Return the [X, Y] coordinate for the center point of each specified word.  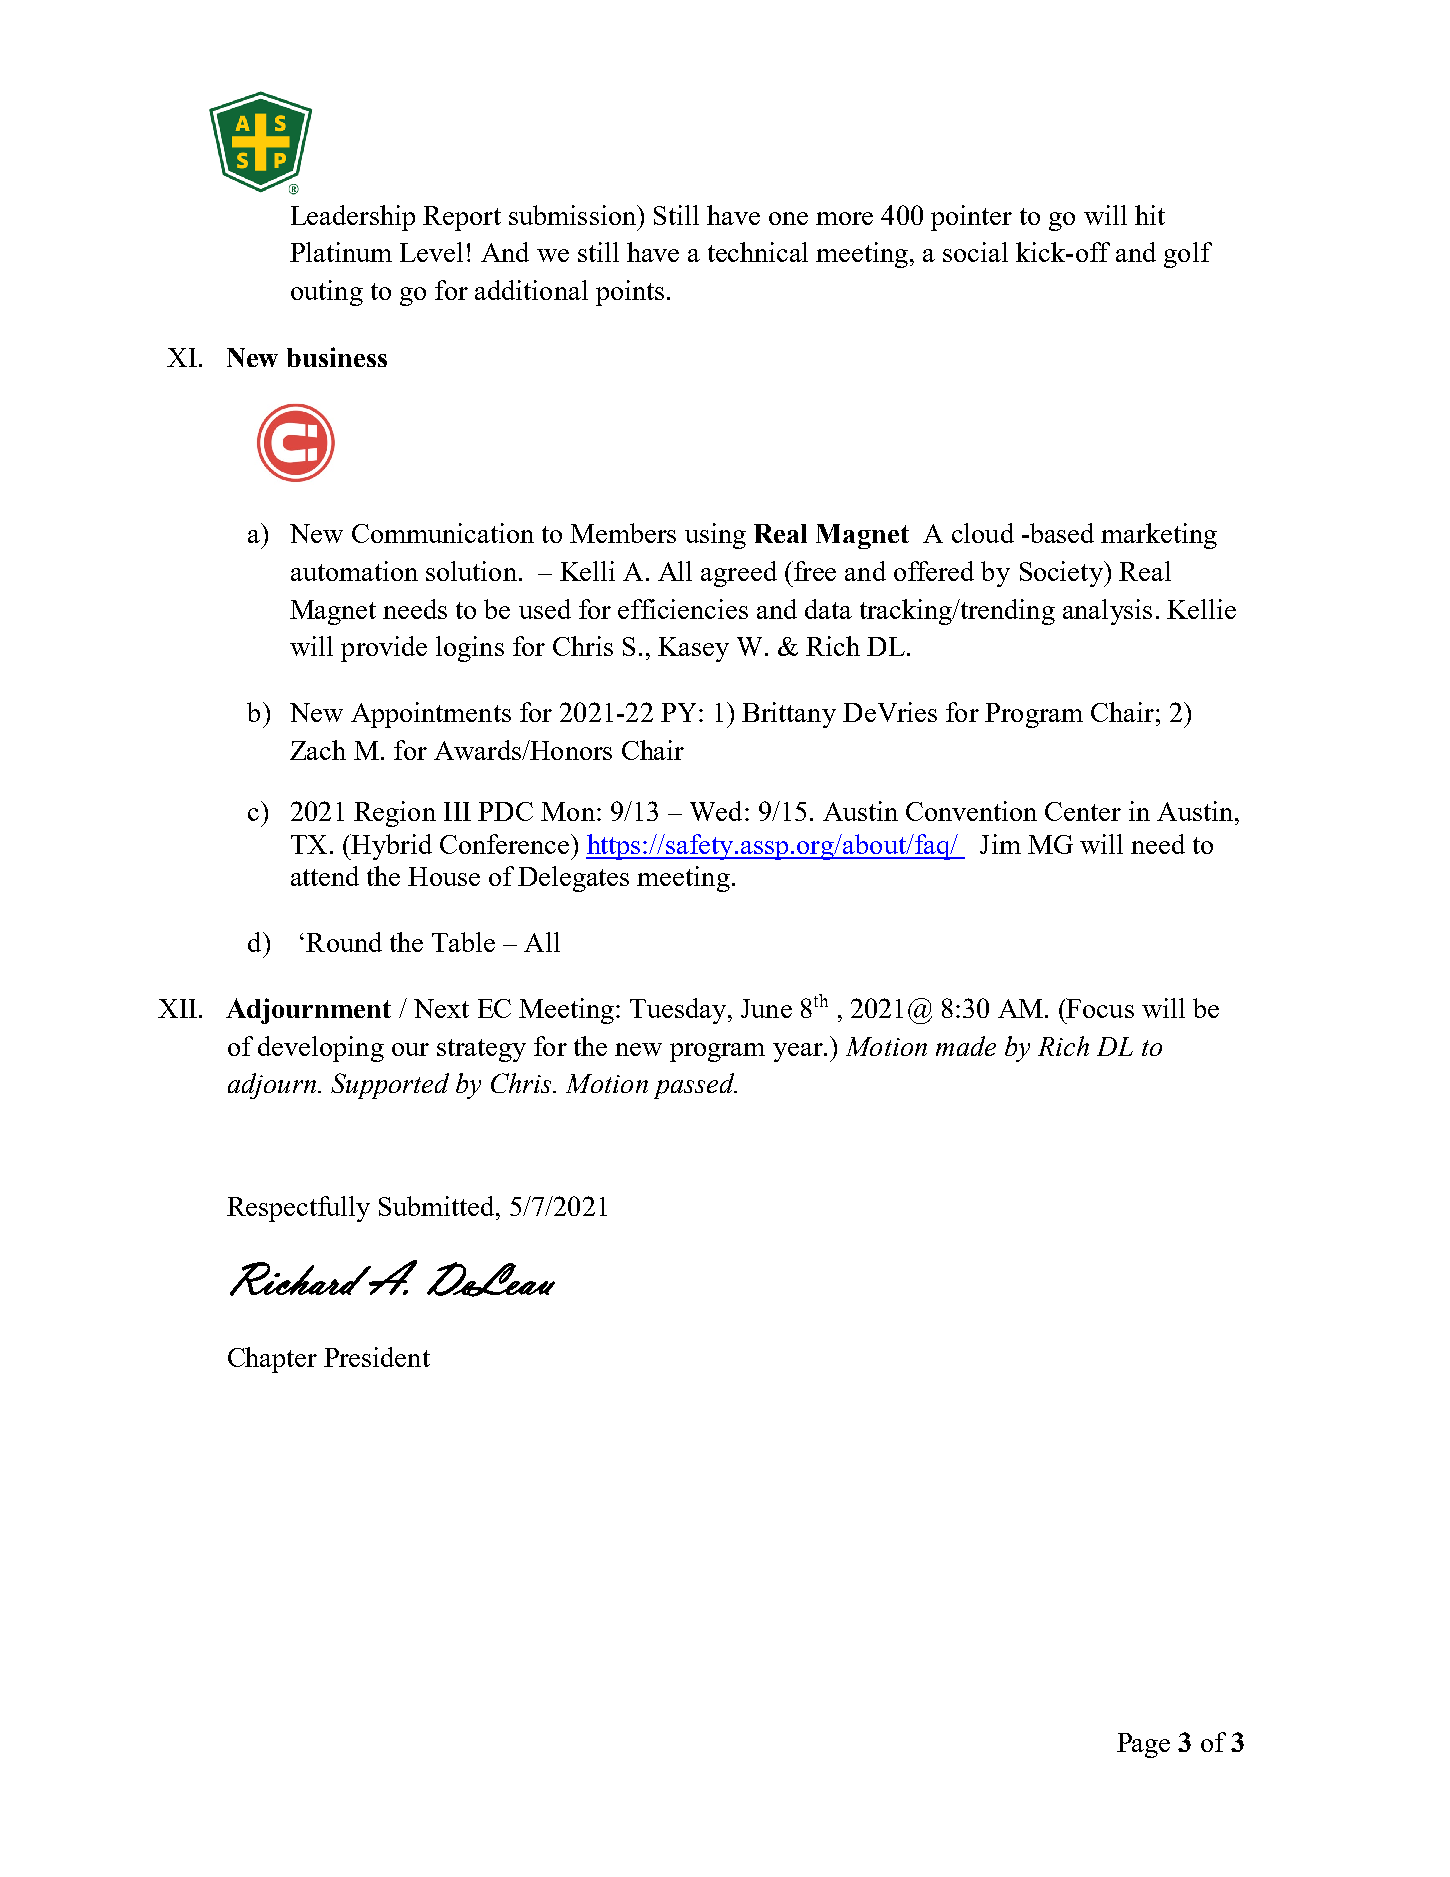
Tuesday [678, 1011]
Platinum [341, 252]
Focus [1100, 1008]
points [630, 293]
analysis [1107, 612]
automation [354, 571]
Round [344, 942]
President [377, 1357]
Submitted [438, 1206]
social [975, 252]
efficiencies [683, 609]
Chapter [272, 1360]
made [966, 1046]
